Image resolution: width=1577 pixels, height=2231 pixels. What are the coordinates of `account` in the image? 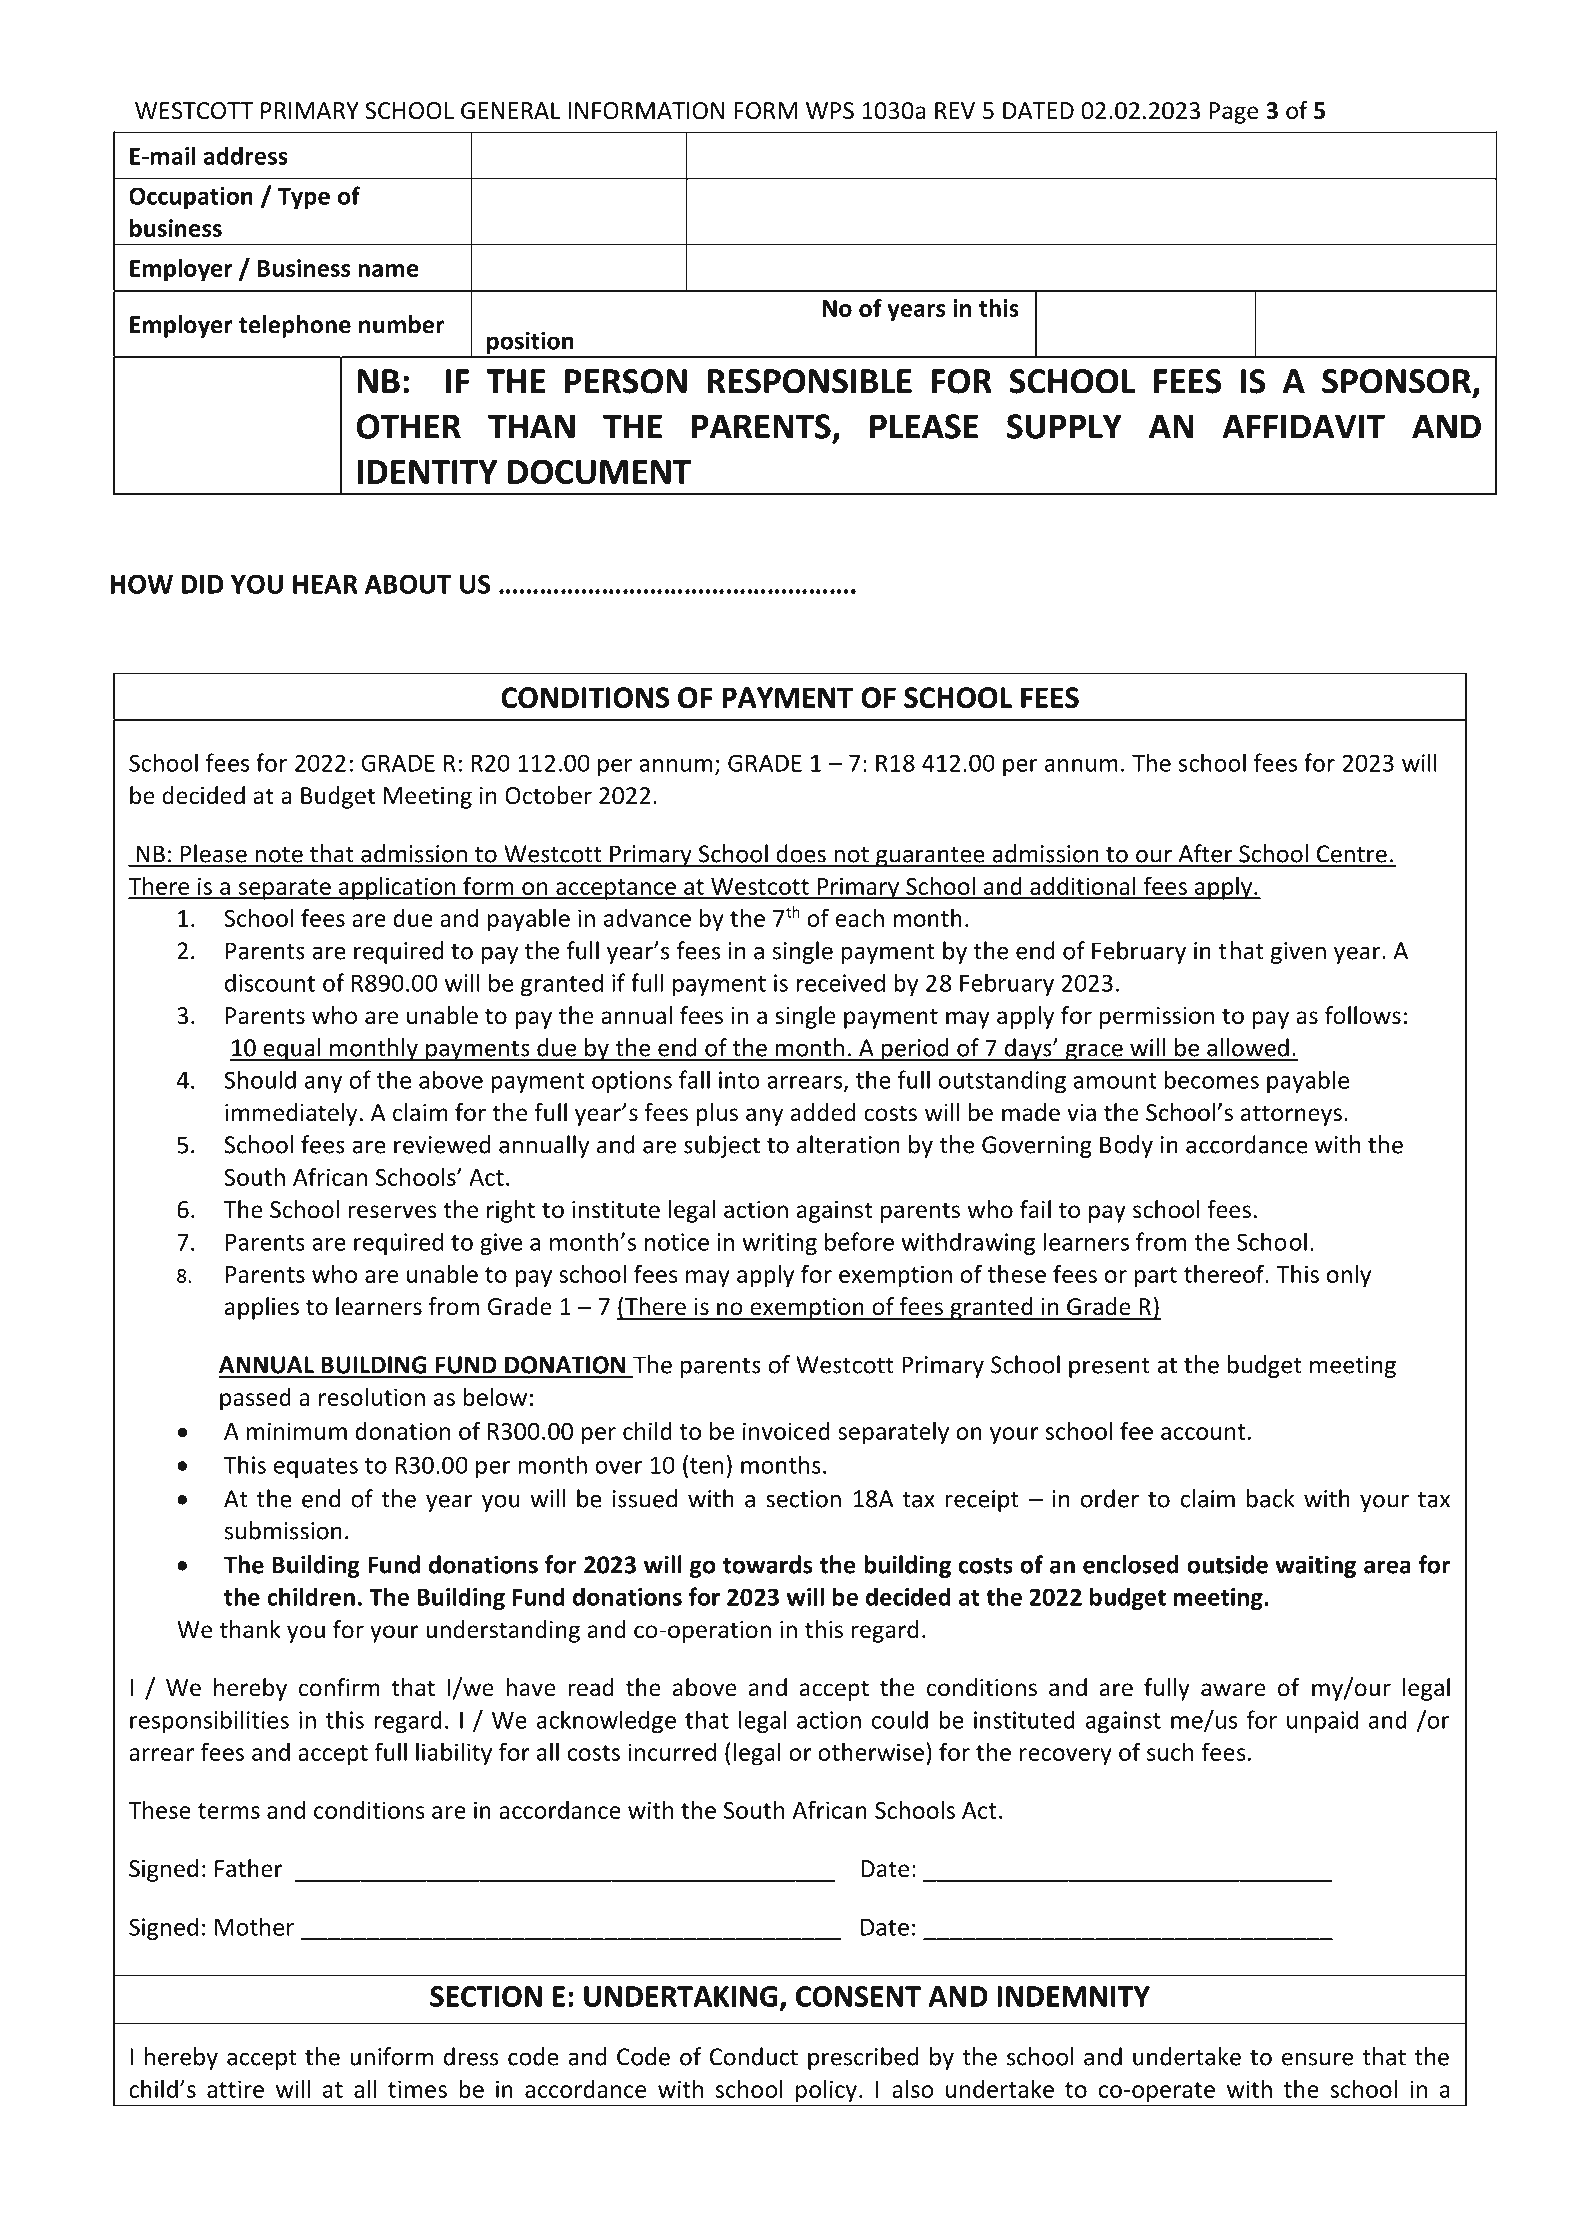 It's located at (1203, 1432).
